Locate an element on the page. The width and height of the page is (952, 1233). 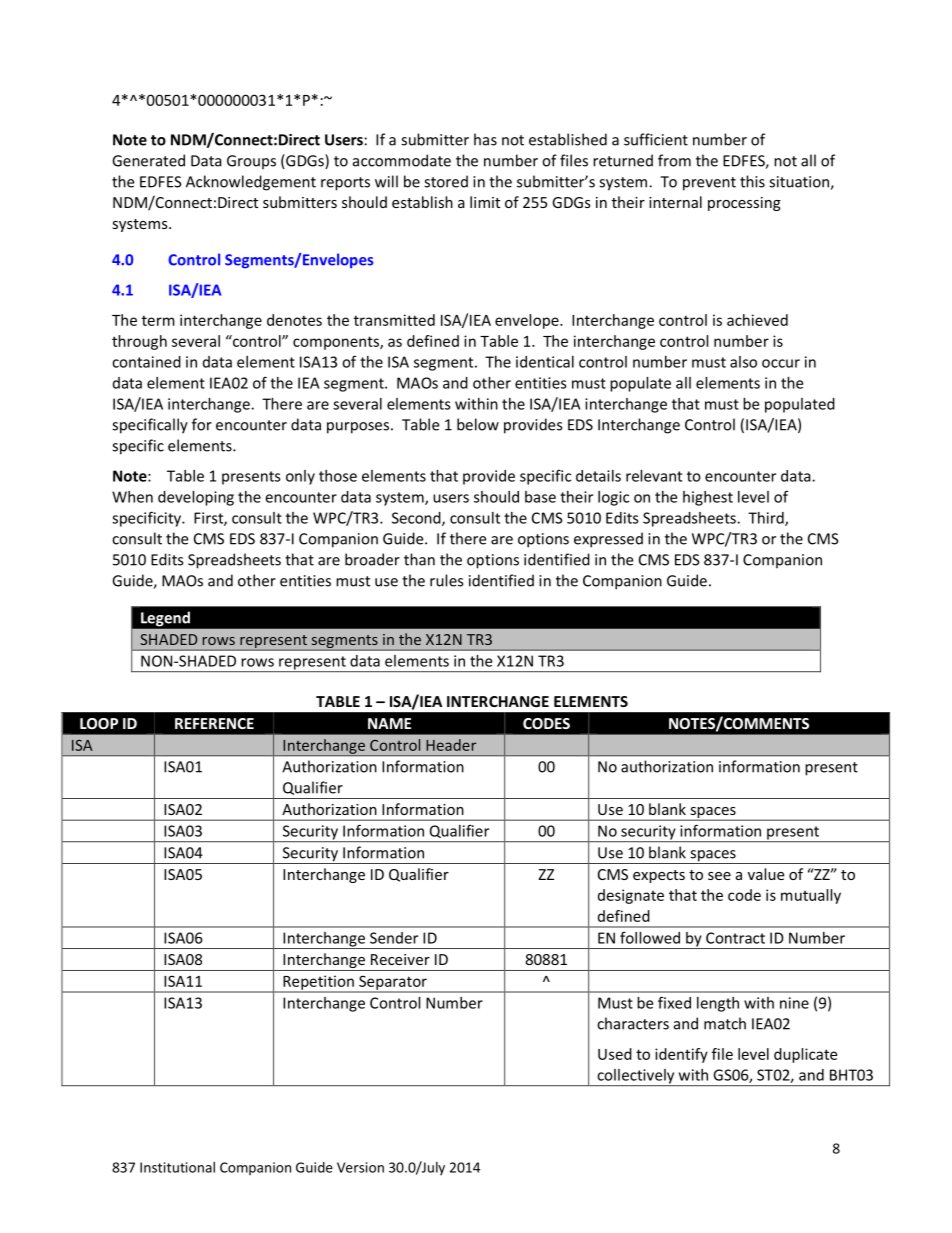
Header is located at coordinates (451, 745).
